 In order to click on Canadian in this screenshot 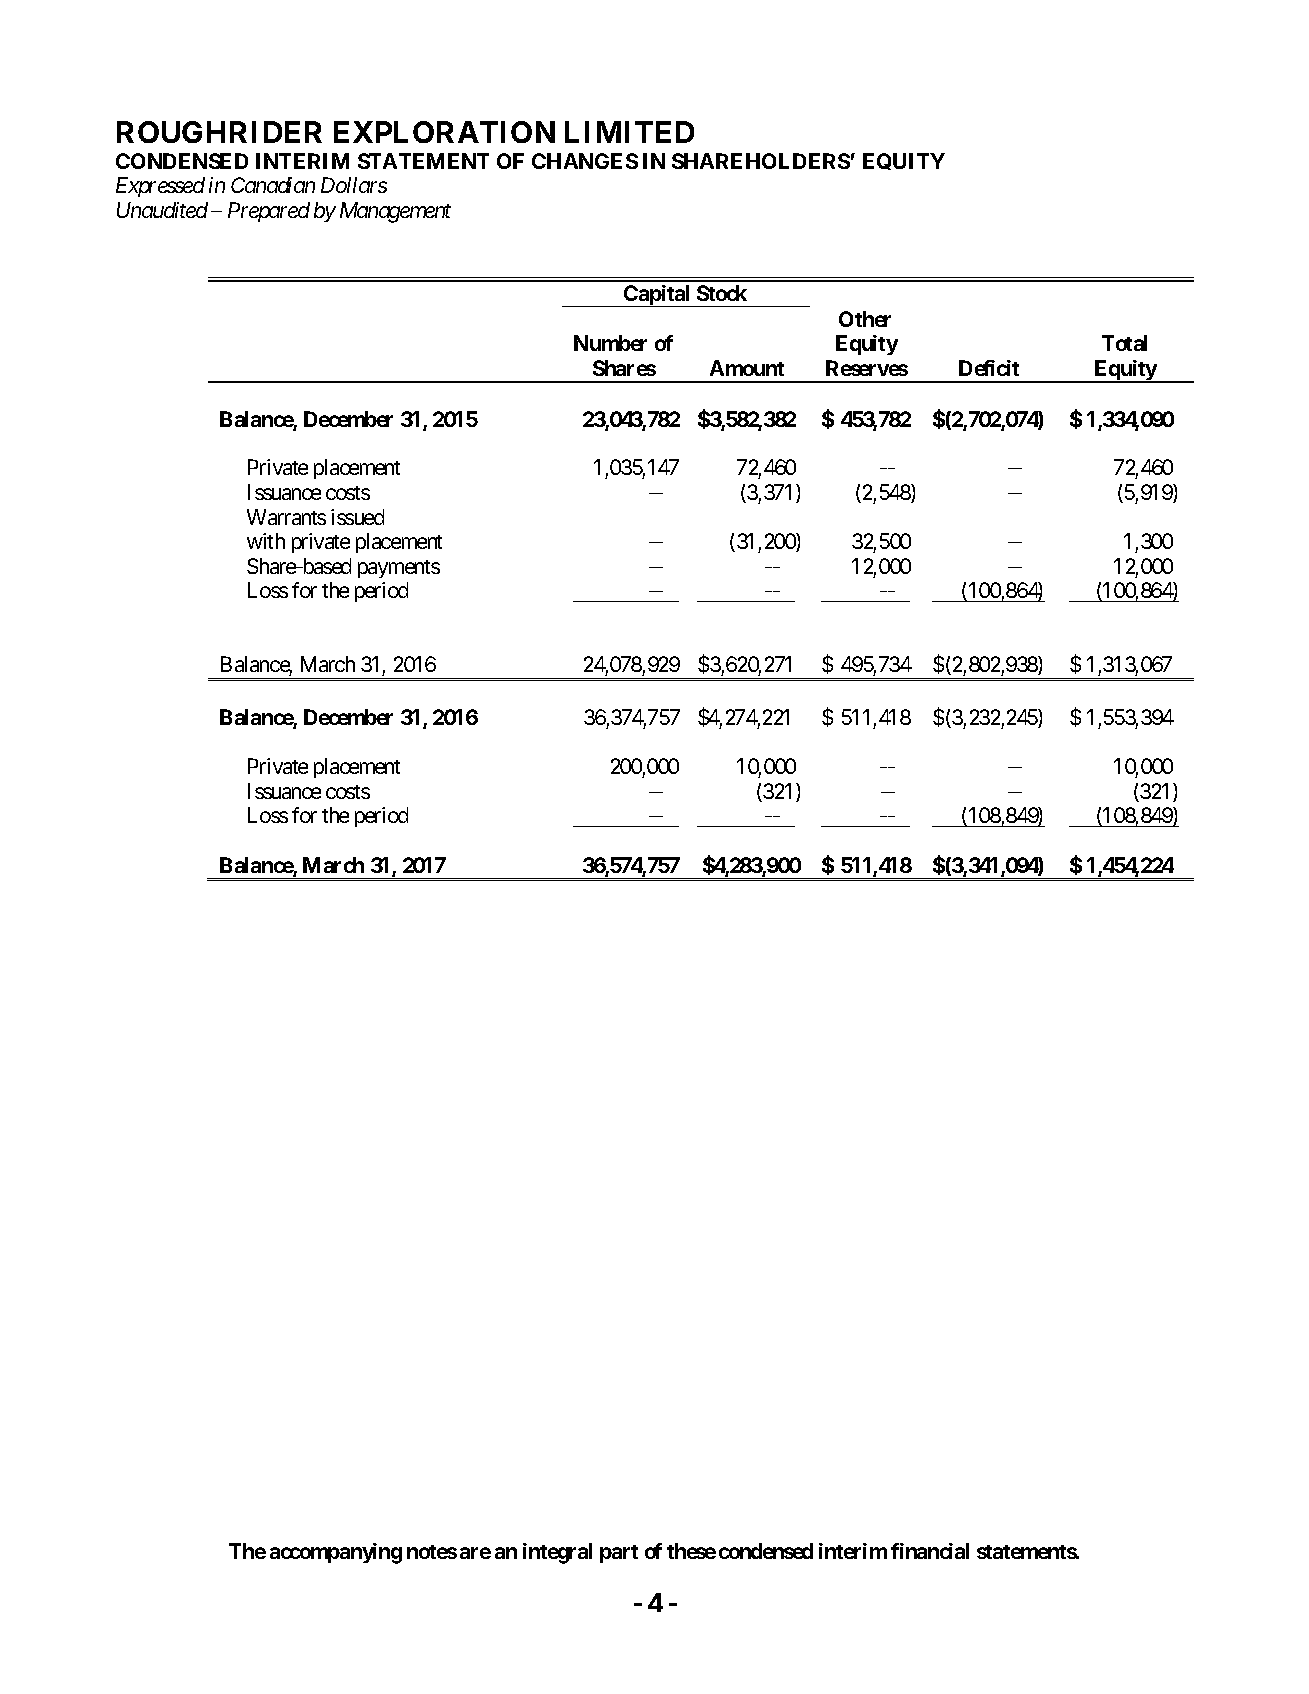, I will do `click(273, 185)`.
